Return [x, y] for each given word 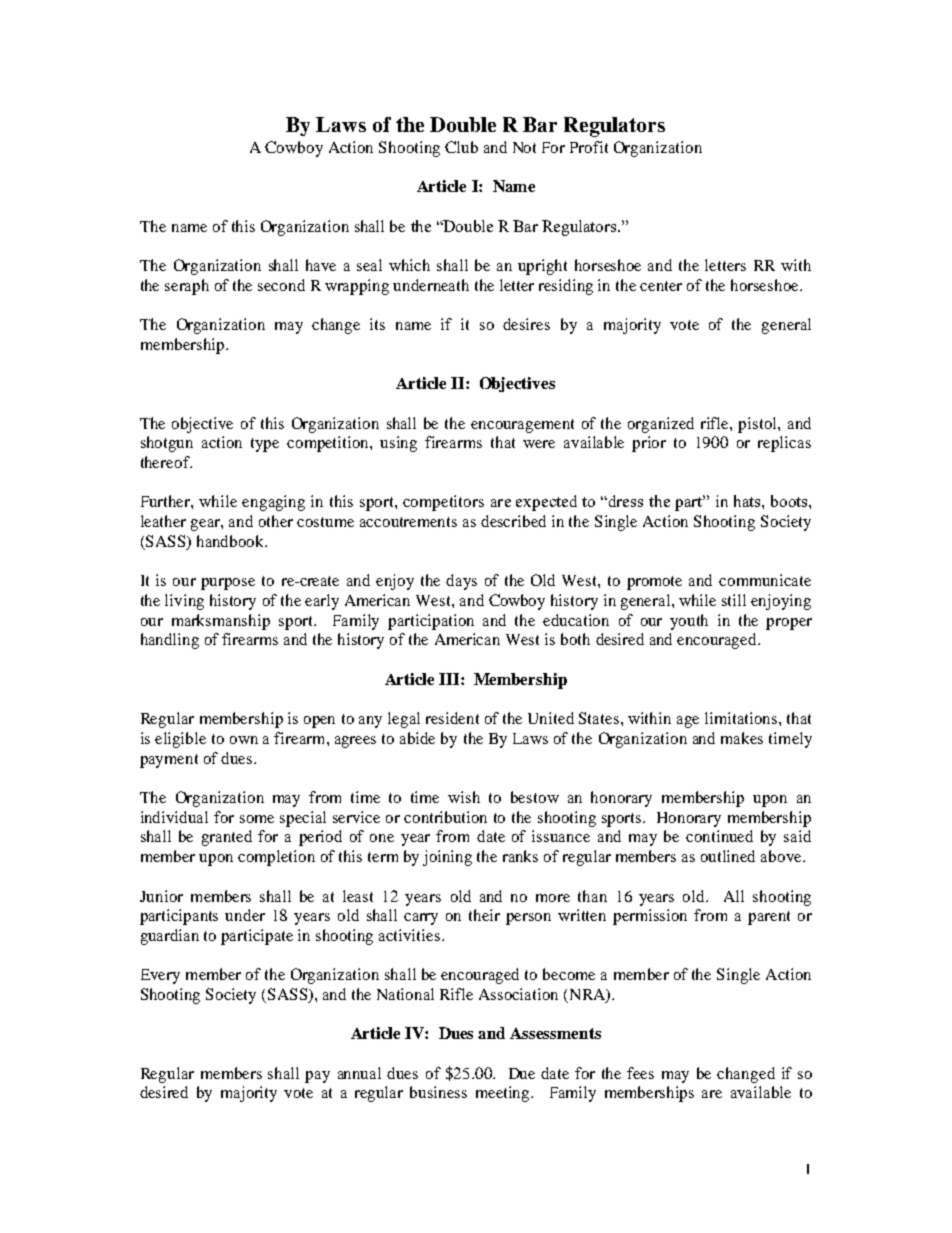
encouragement [522, 426]
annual [359, 1073]
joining [447, 858]
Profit [589, 147]
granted [227, 838]
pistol [758, 425]
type [265, 445]
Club [461, 147]
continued [719, 836]
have [321, 265]
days [461, 582]
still [734, 600]
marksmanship [221, 622]
